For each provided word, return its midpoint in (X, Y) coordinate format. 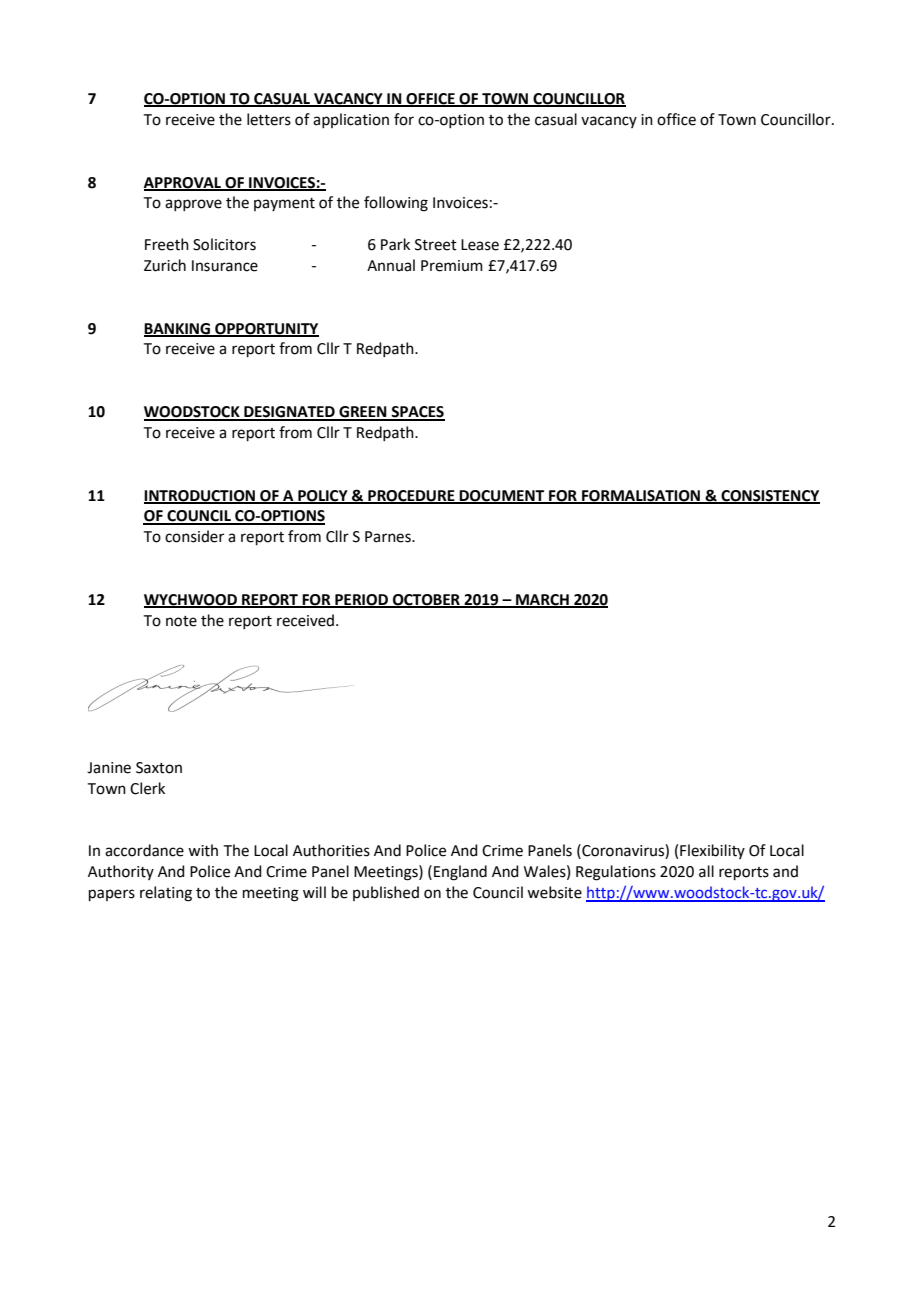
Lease (480, 245)
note (181, 621)
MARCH (542, 600)
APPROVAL (184, 183)
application (351, 120)
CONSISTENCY (769, 496)
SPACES (417, 413)
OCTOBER (426, 601)
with (203, 850)
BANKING (178, 329)
